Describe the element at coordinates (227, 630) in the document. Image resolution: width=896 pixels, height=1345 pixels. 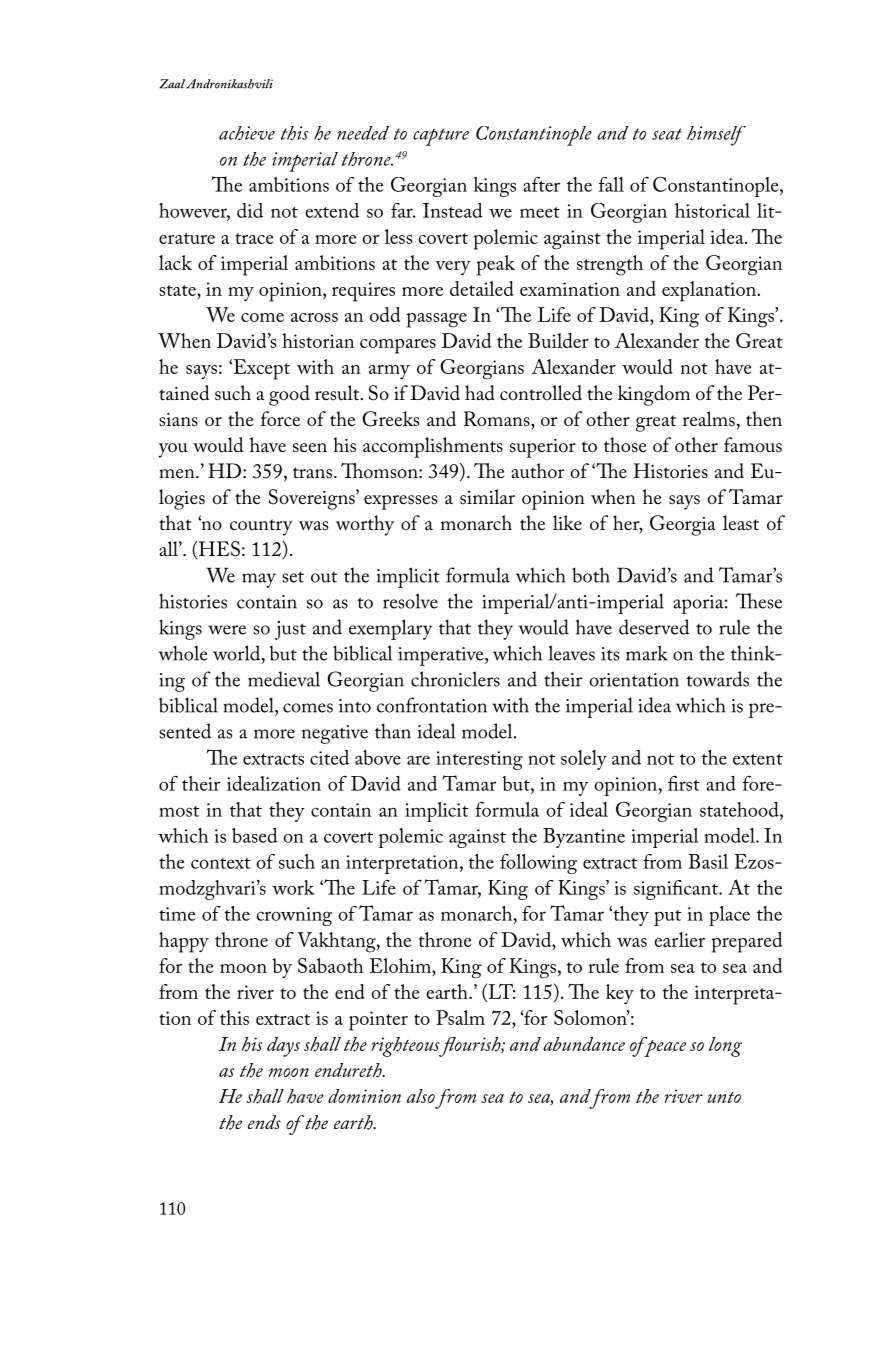
I see `were` at that location.
